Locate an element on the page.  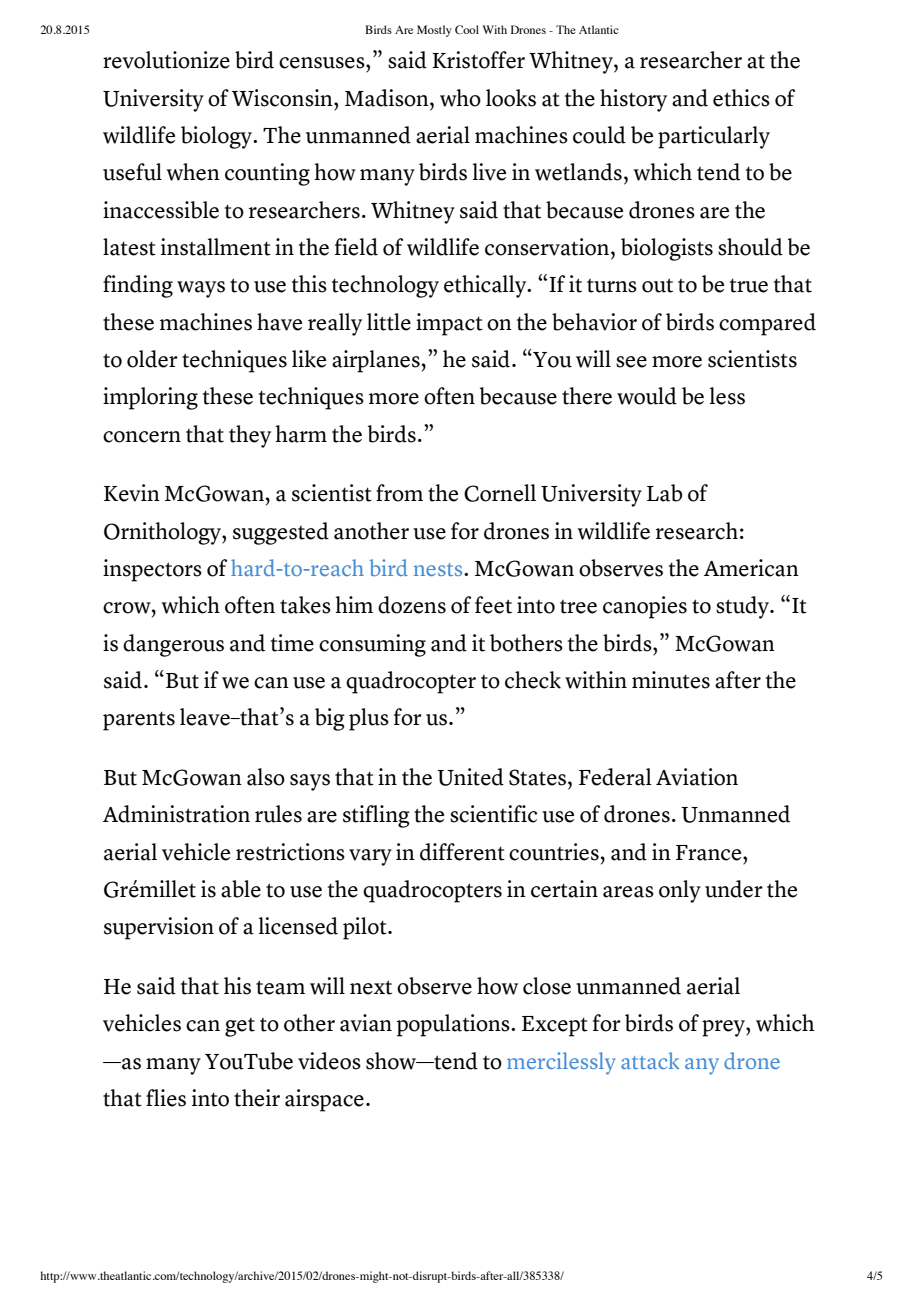
inspectors is located at coordinates (152, 570).
